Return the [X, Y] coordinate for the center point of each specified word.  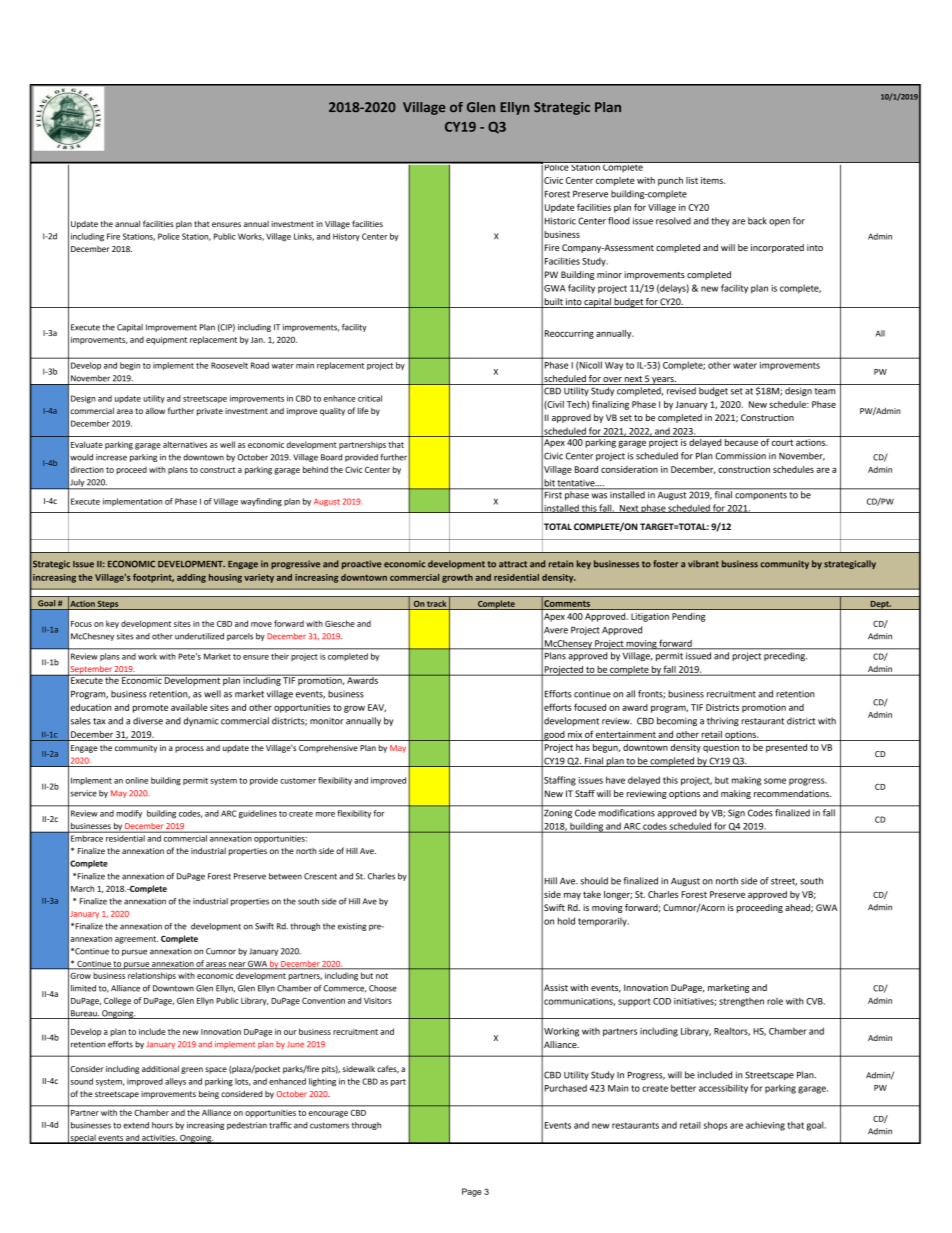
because [741, 441]
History [346, 237]
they [720, 221]
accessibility [723, 1089]
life [362, 410]
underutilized [199, 636]
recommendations [792, 793]
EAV [377, 708]
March [82, 888]
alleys [175, 1082]
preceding [785, 656]
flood [619, 221]
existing [352, 927]
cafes [388, 1069]
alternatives [185, 444]
